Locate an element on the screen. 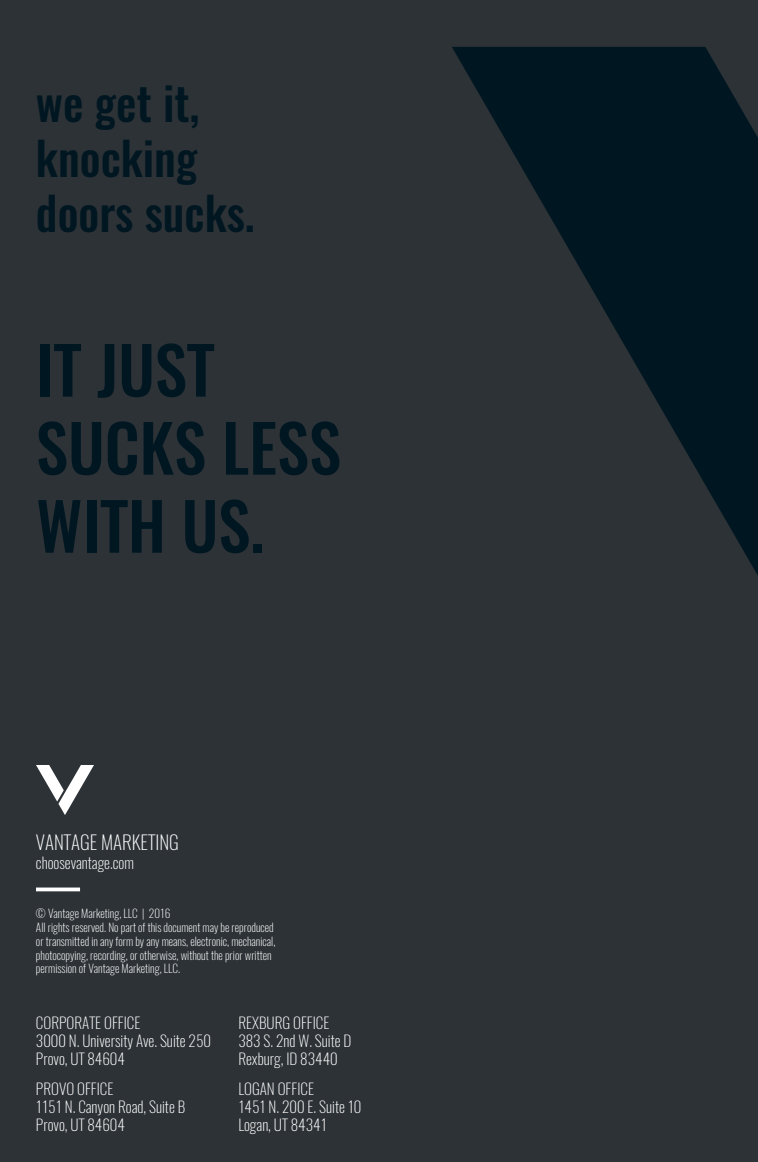  University is located at coordinates (108, 1042).
